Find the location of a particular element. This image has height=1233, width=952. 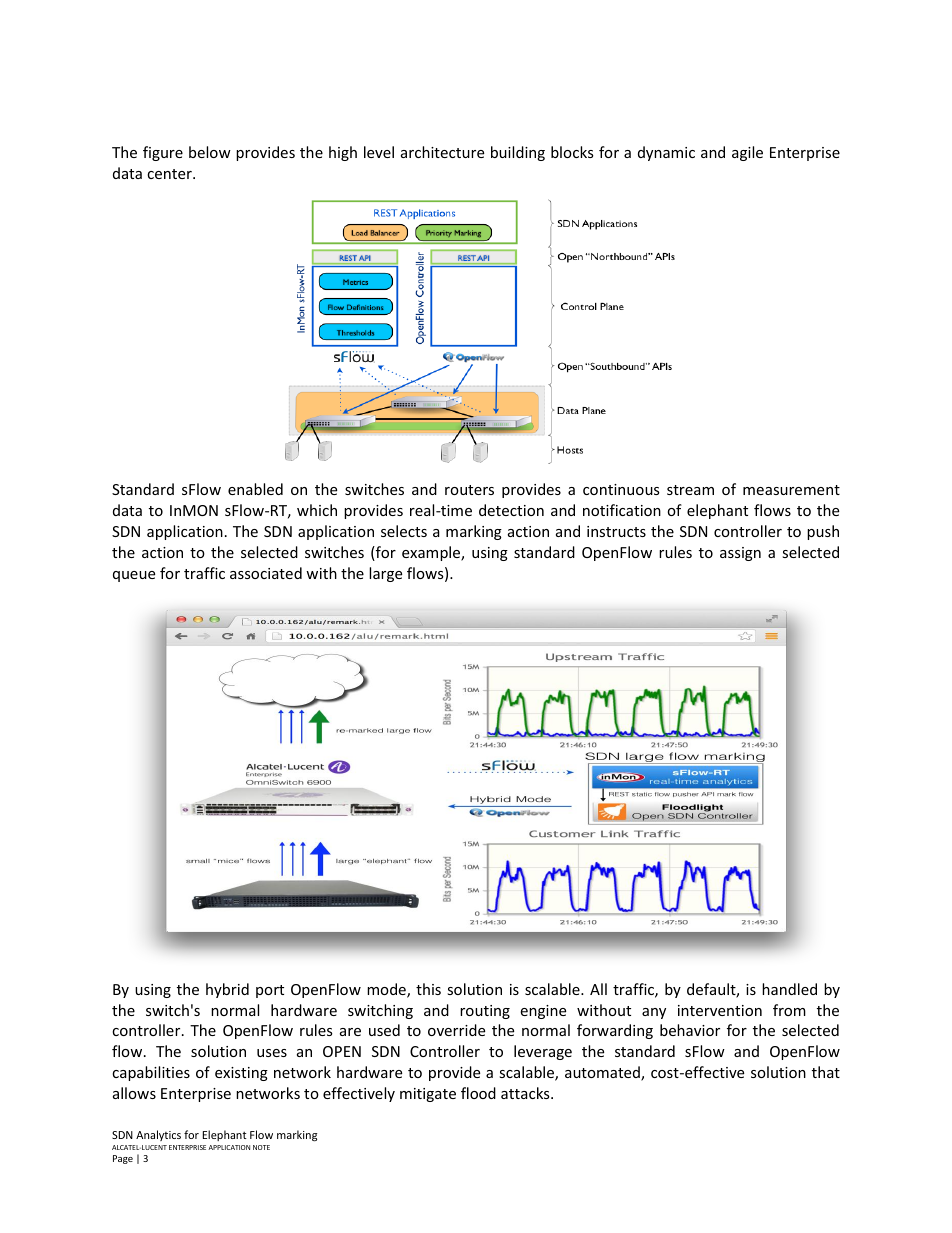

flood is located at coordinates (478, 1093).
